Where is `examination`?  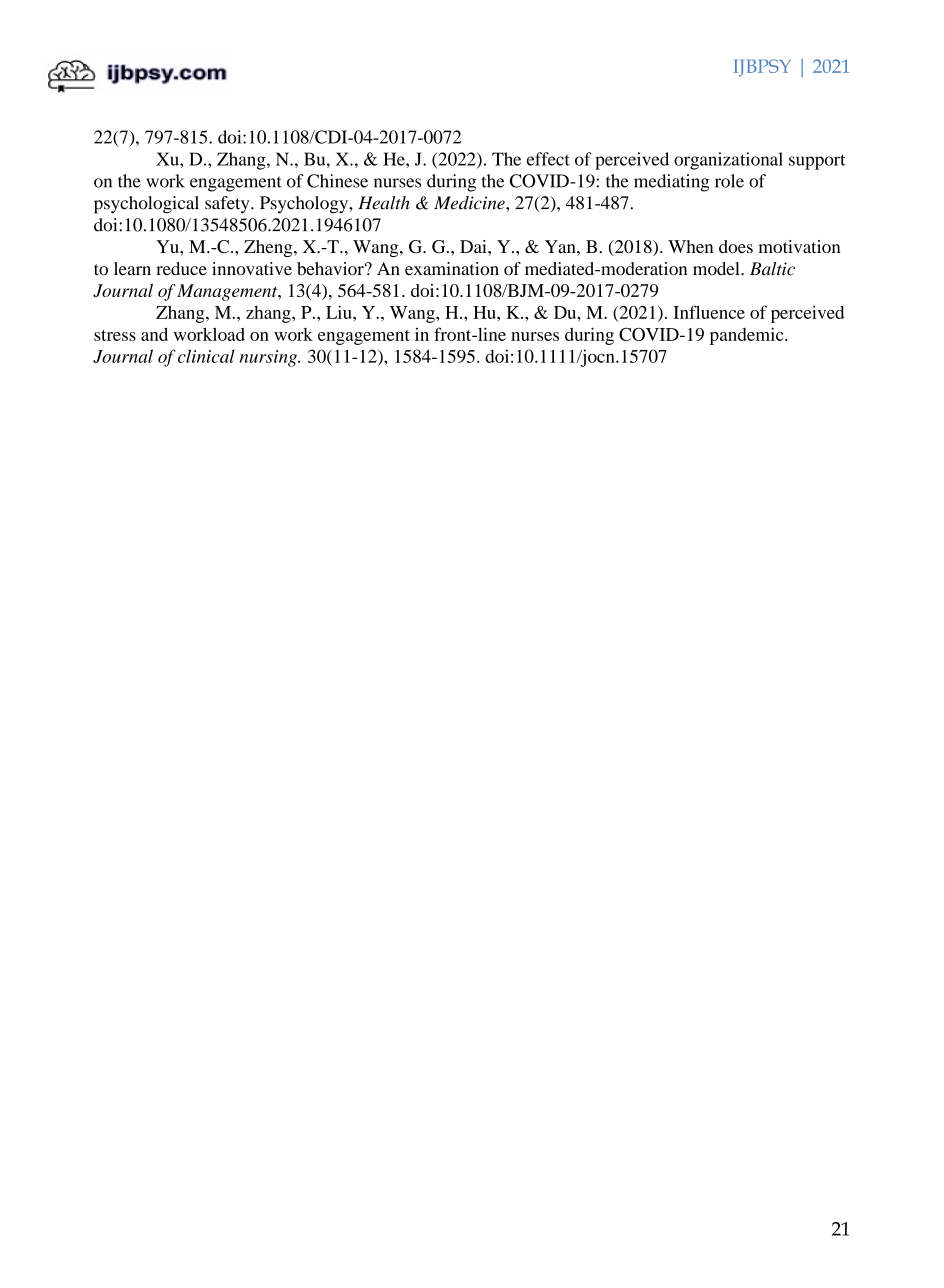
examination is located at coordinates (452, 269).
